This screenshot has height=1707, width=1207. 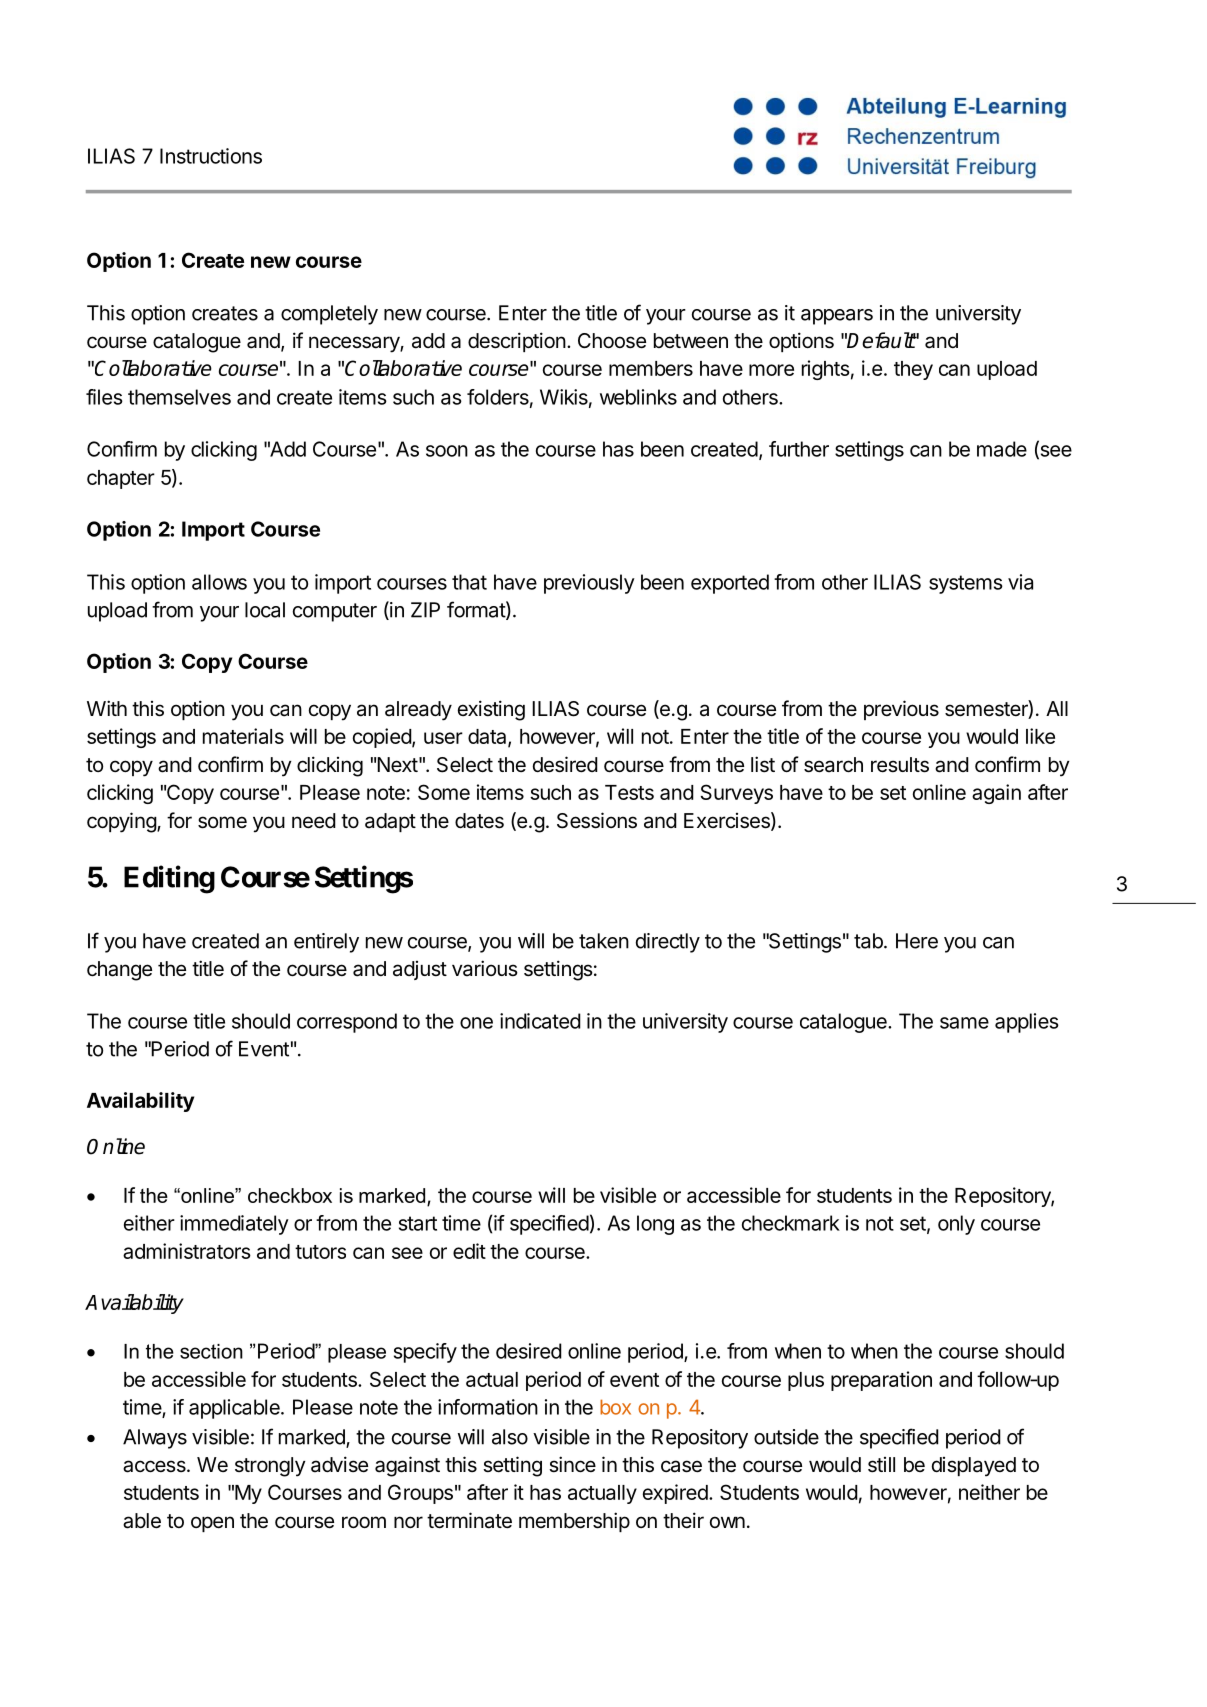 What do you see at coordinates (314, 821) in the screenshot?
I see `need` at bounding box center [314, 821].
